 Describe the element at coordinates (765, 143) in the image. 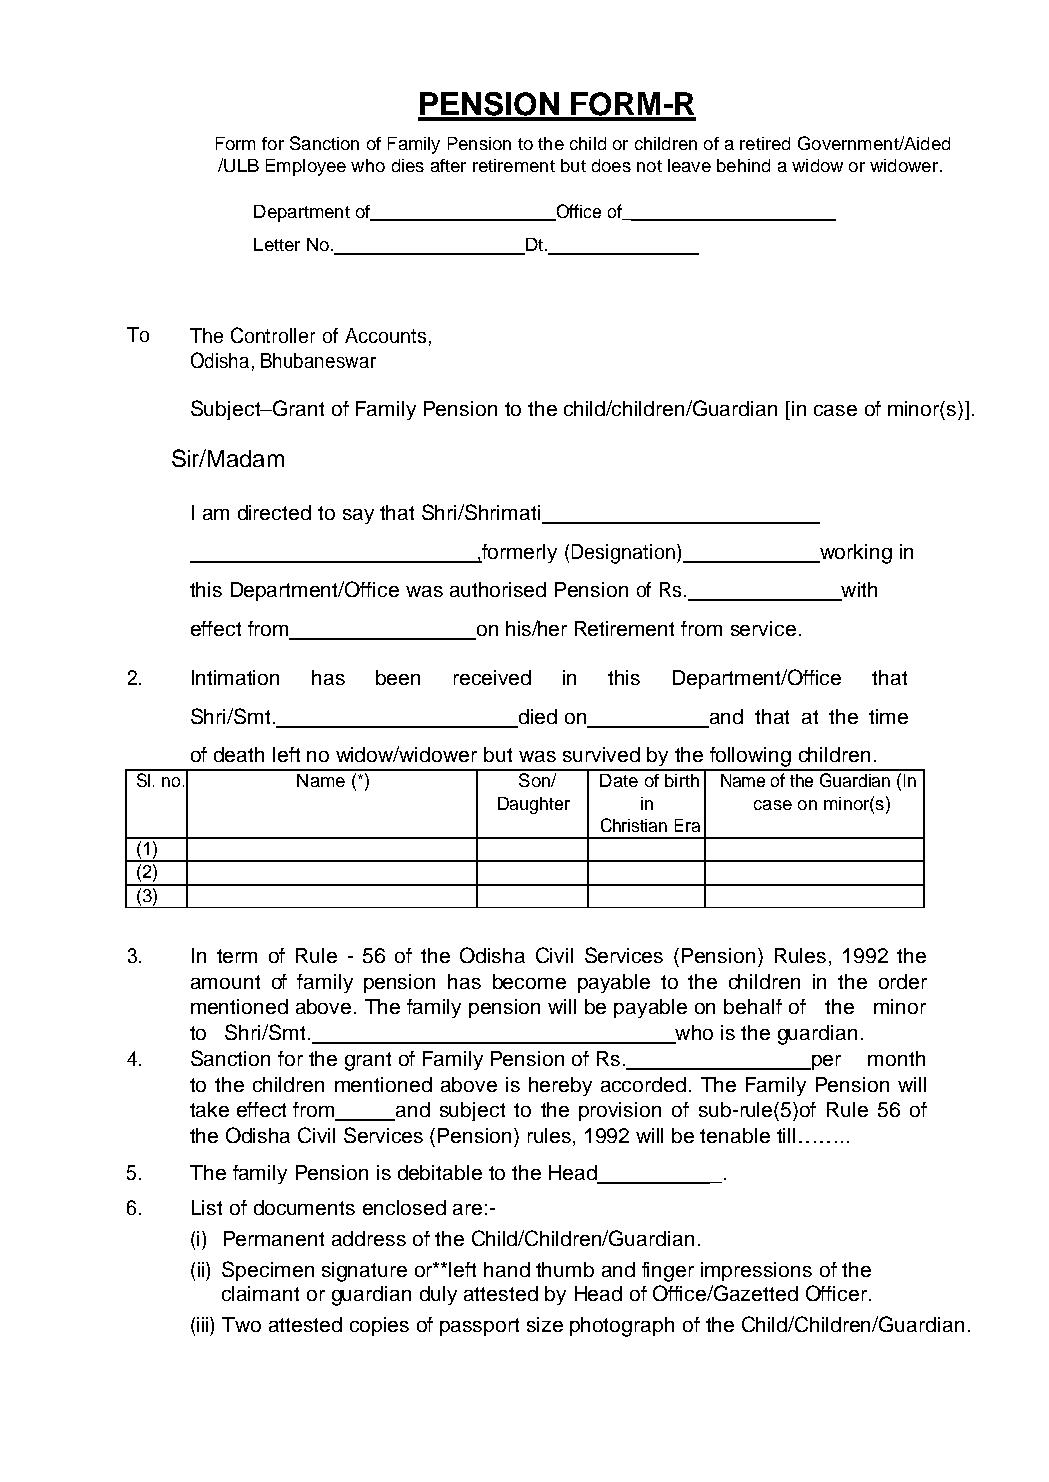

I see `retired` at that location.
